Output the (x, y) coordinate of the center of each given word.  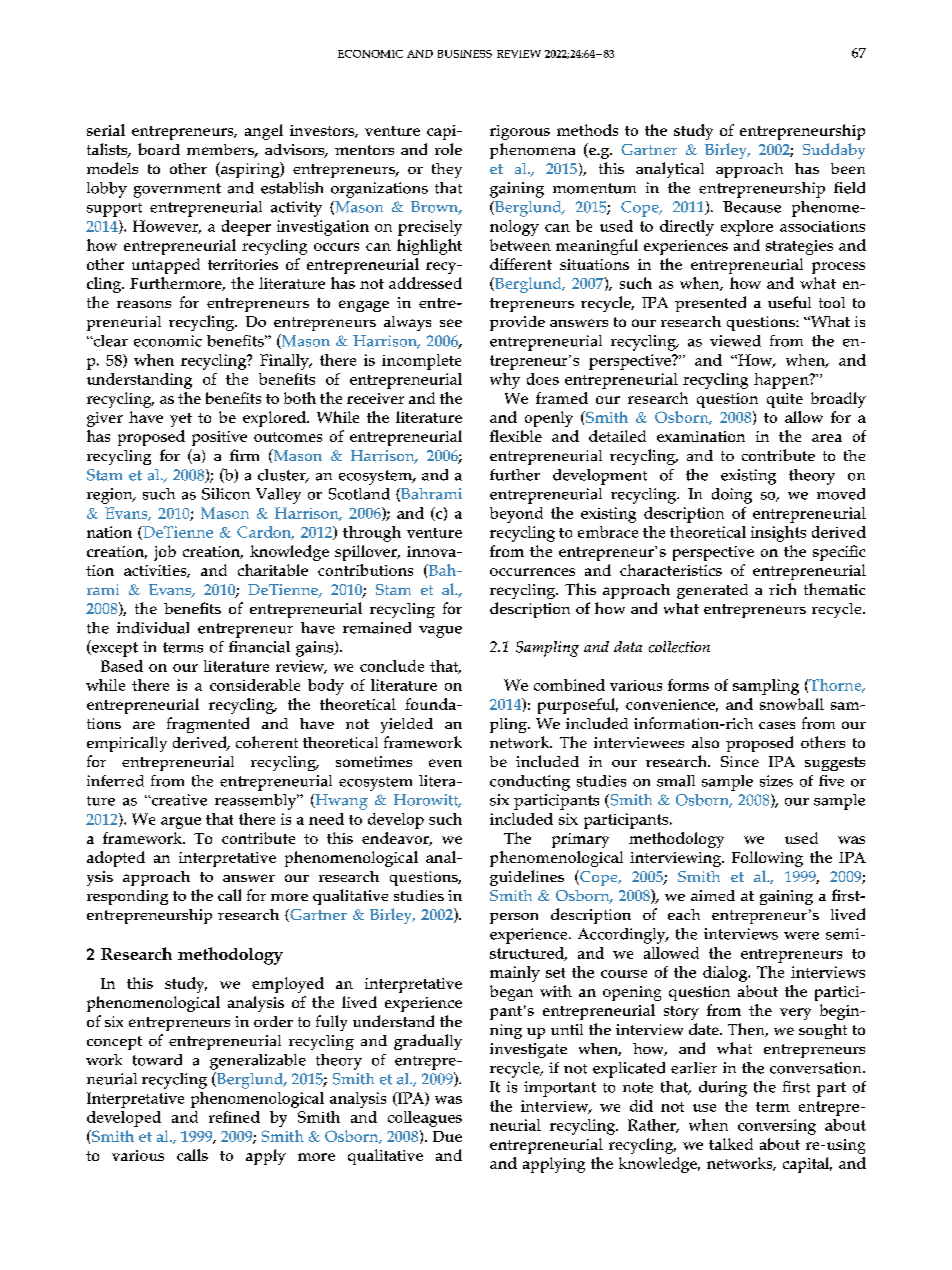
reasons (144, 304)
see (451, 323)
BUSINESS (465, 54)
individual (153, 628)
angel (264, 132)
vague (440, 632)
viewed (735, 341)
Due (447, 1136)
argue (181, 823)
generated (712, 591)
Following (767, 859)
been (848, 168)
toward (157, 1060)
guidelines (527, 878)
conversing (777, 1127)
